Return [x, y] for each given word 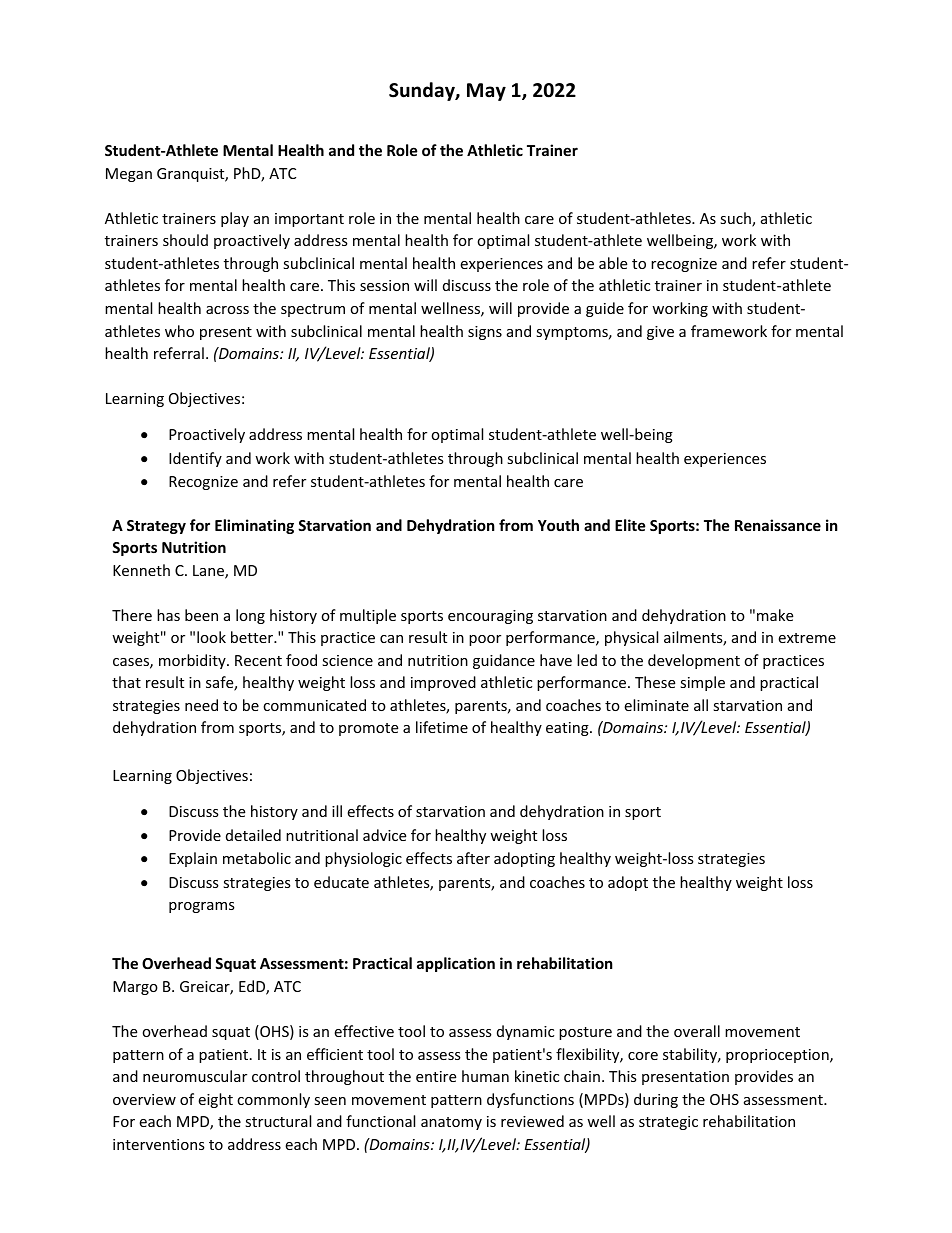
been [201, 615]
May [486, 92]
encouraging [490, 617]
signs [485, 333]
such [736, 219]
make [775, 615]
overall [697, 1031]
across [227, 310]
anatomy [451, 1123]
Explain [193, 859]
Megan [129, 175]
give [660, 333]
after [473, 858]
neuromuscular [195, 1076]
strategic [668, 1123]
